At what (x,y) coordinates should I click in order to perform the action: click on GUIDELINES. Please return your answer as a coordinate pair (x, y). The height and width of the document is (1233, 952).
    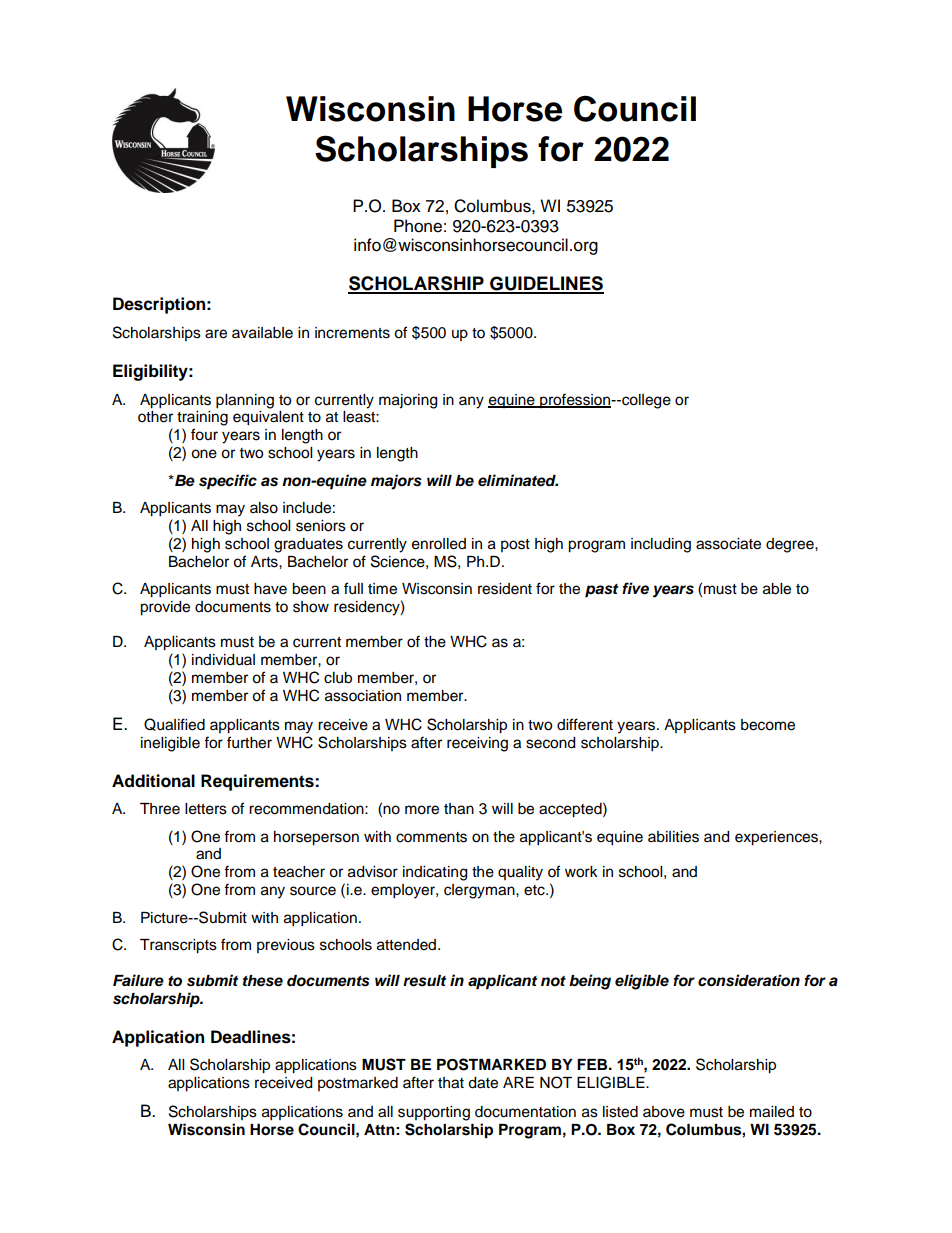
    Looking at the image, I should click on (546, 284).
